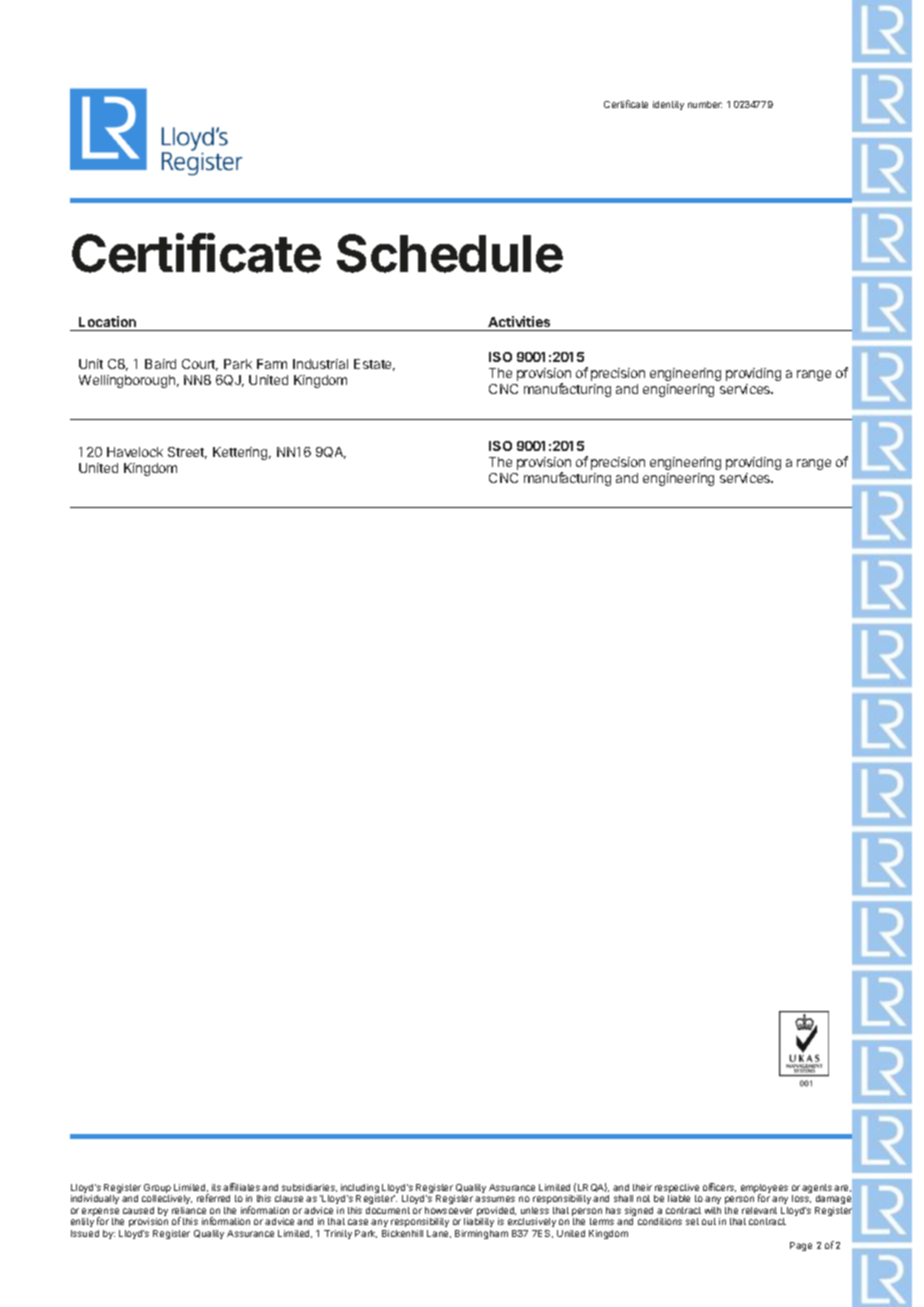 This image has width=924, height=1307. I want to click on Activities, so click(519, 321).
